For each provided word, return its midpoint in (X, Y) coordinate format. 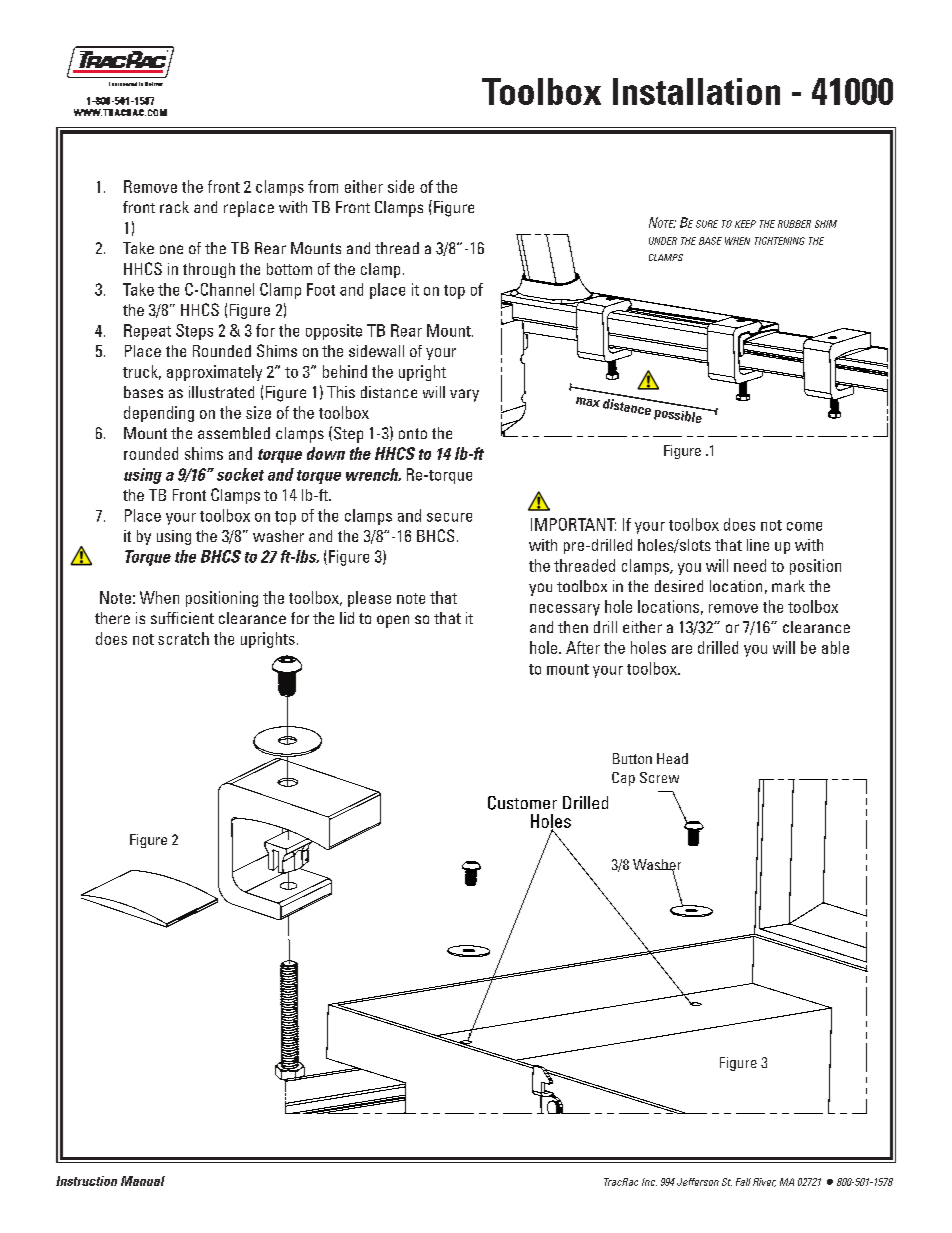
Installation (696, 91)
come (804, 526)
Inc (649, 1182)
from (323, 186)
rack (174, 207)
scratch (183, 638)
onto (413, 433)
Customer (522, 803)
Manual (143, 1181)
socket (240, 474)
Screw (659, 777)
